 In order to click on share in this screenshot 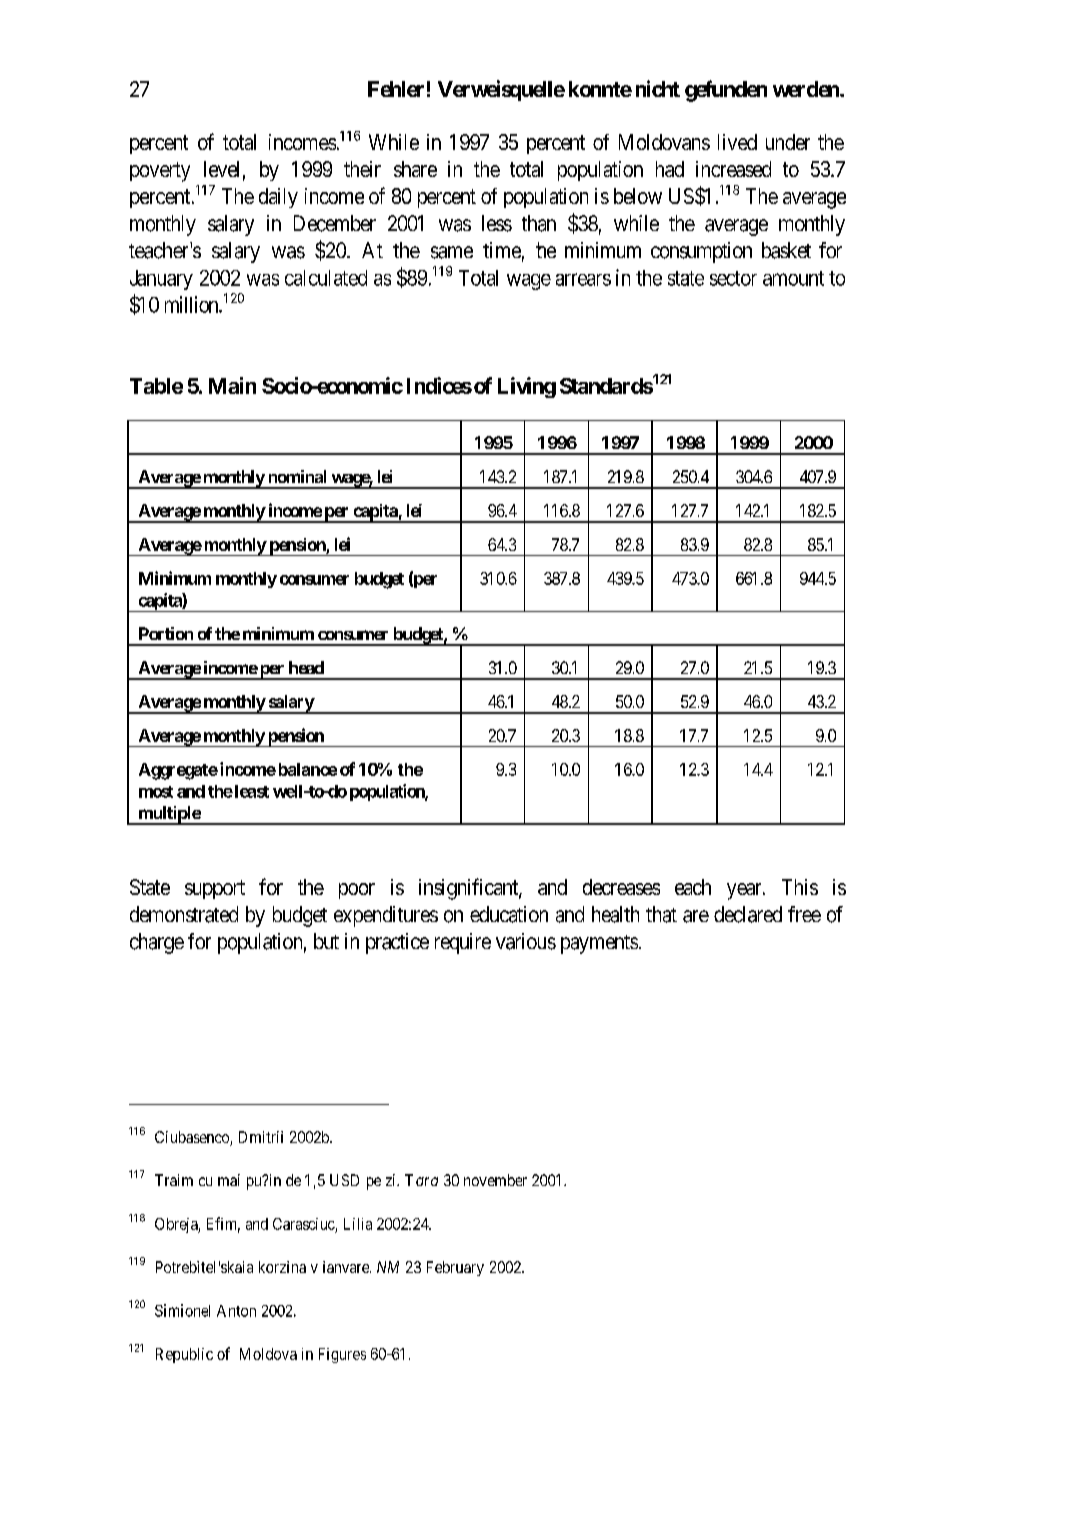, I will do `click(415, 169)`.
